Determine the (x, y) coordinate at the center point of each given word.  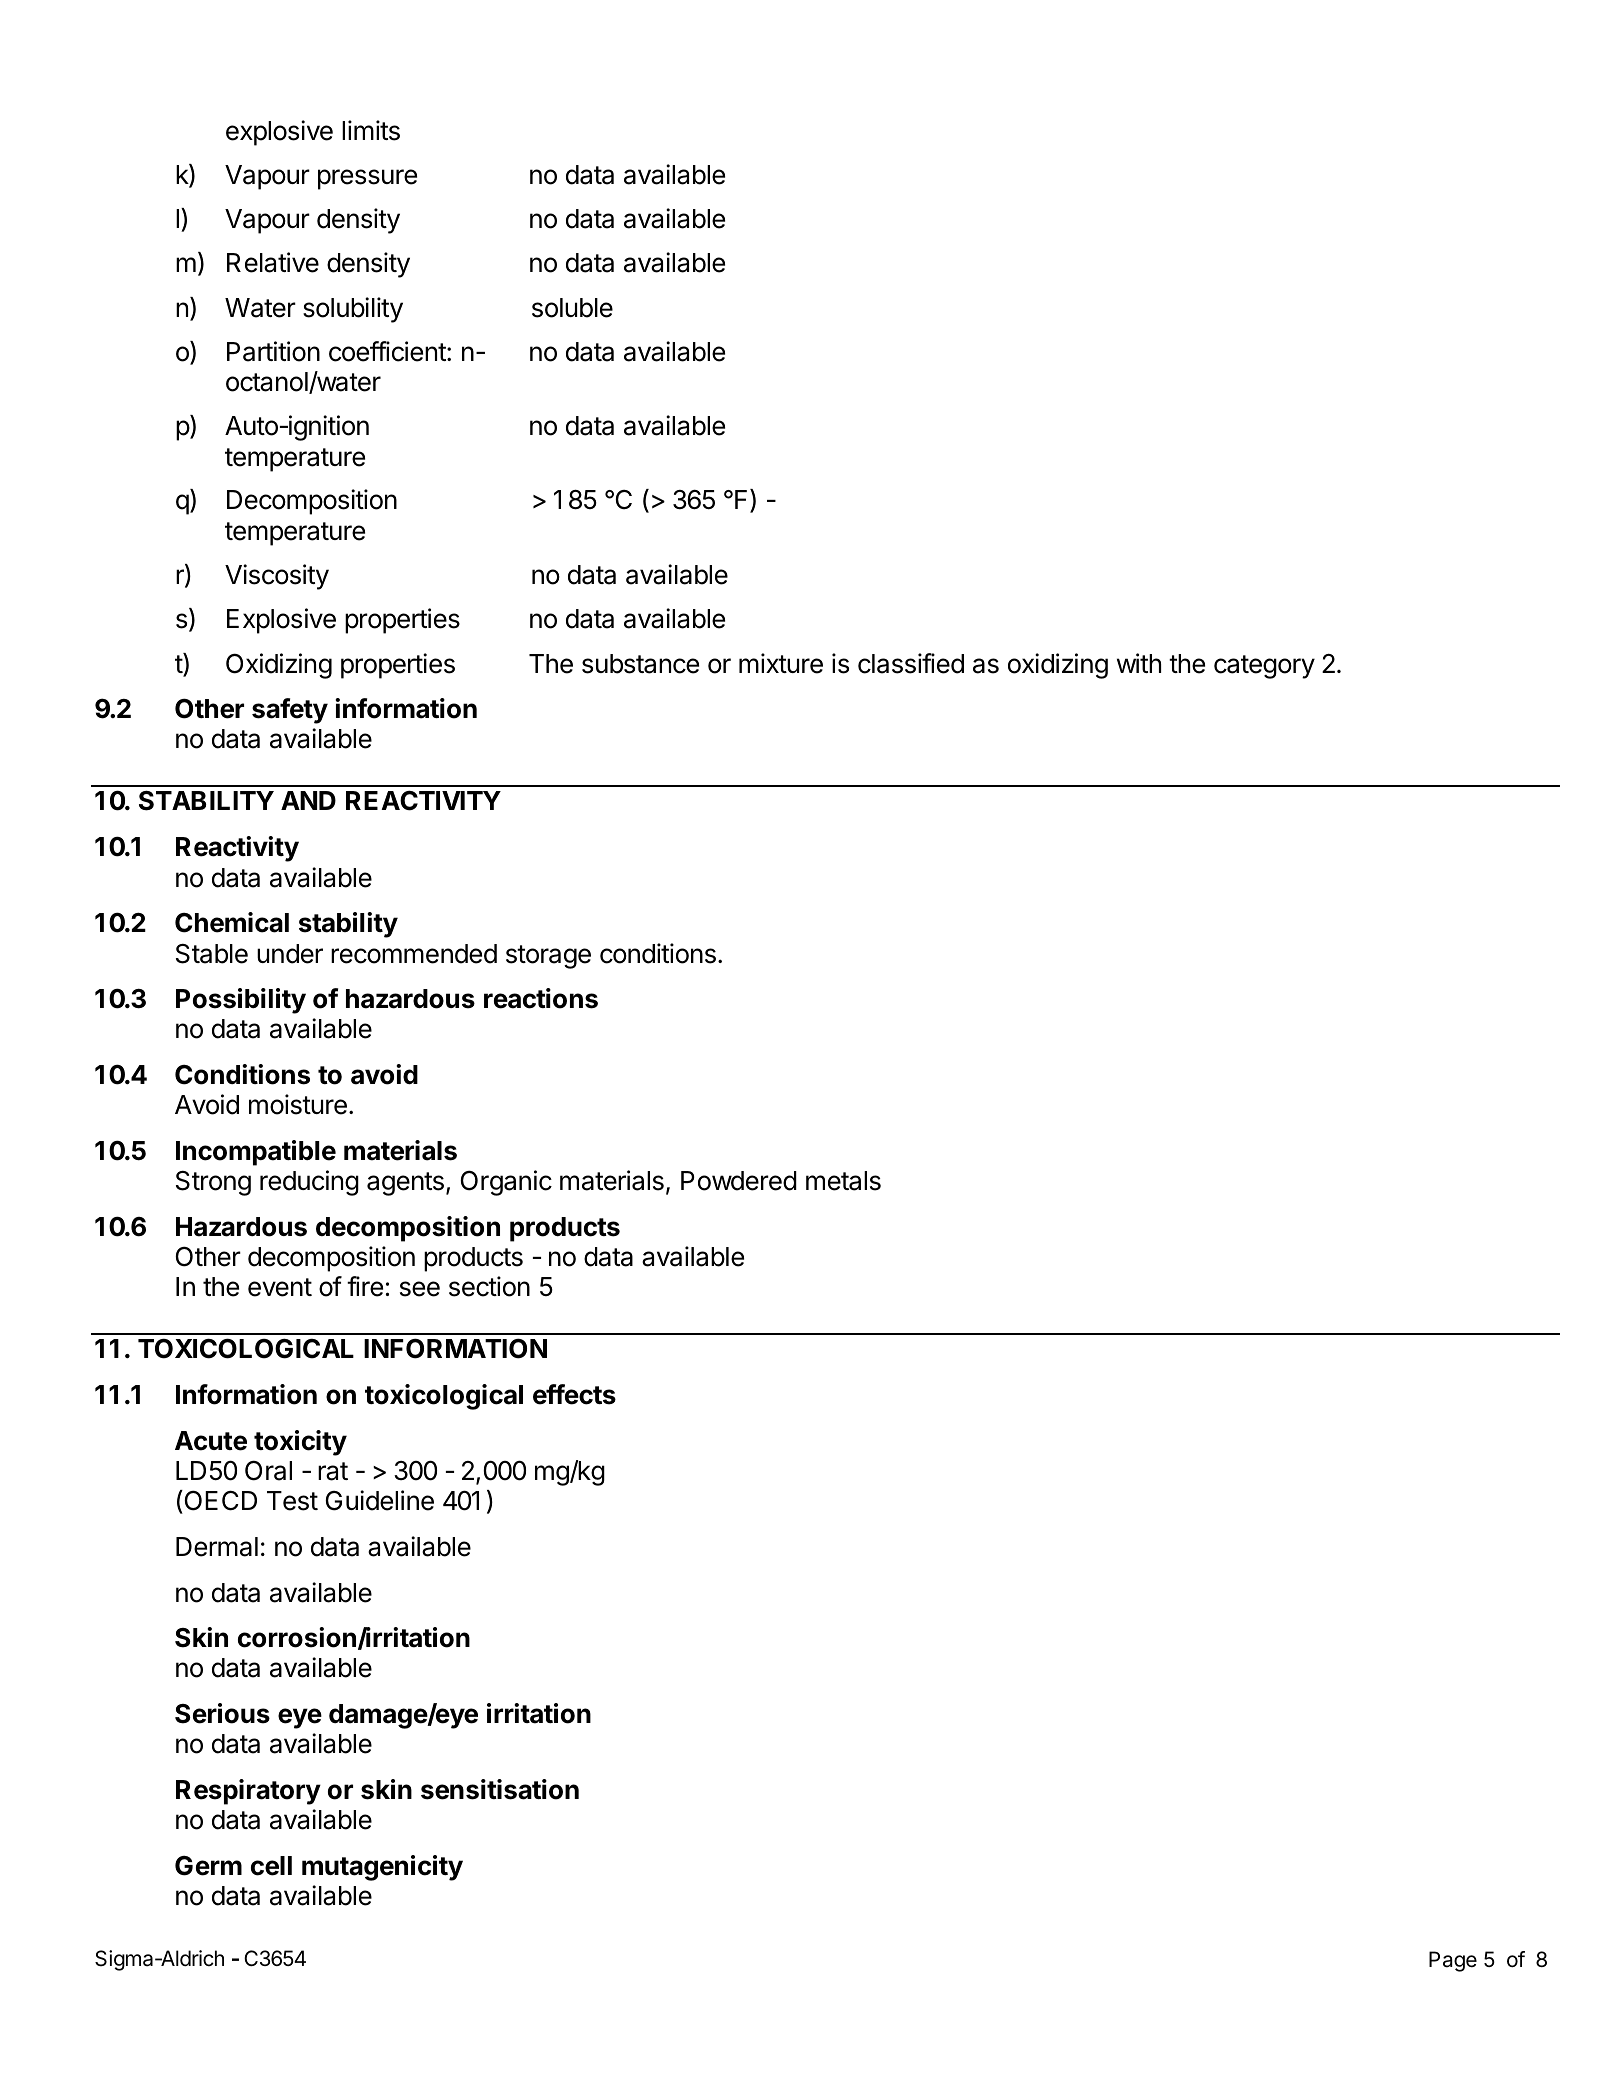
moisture (298, 1104)
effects (574, 1394)
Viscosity (277, 577)
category (1264, 667)
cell (271, 1866)
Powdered (739, 1181)
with (1139, 663)
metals (843, 1181)
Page (1453, 1961)
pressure (367, 179)
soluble (572, 308)
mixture (781, 663)
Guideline (380, 1500)
